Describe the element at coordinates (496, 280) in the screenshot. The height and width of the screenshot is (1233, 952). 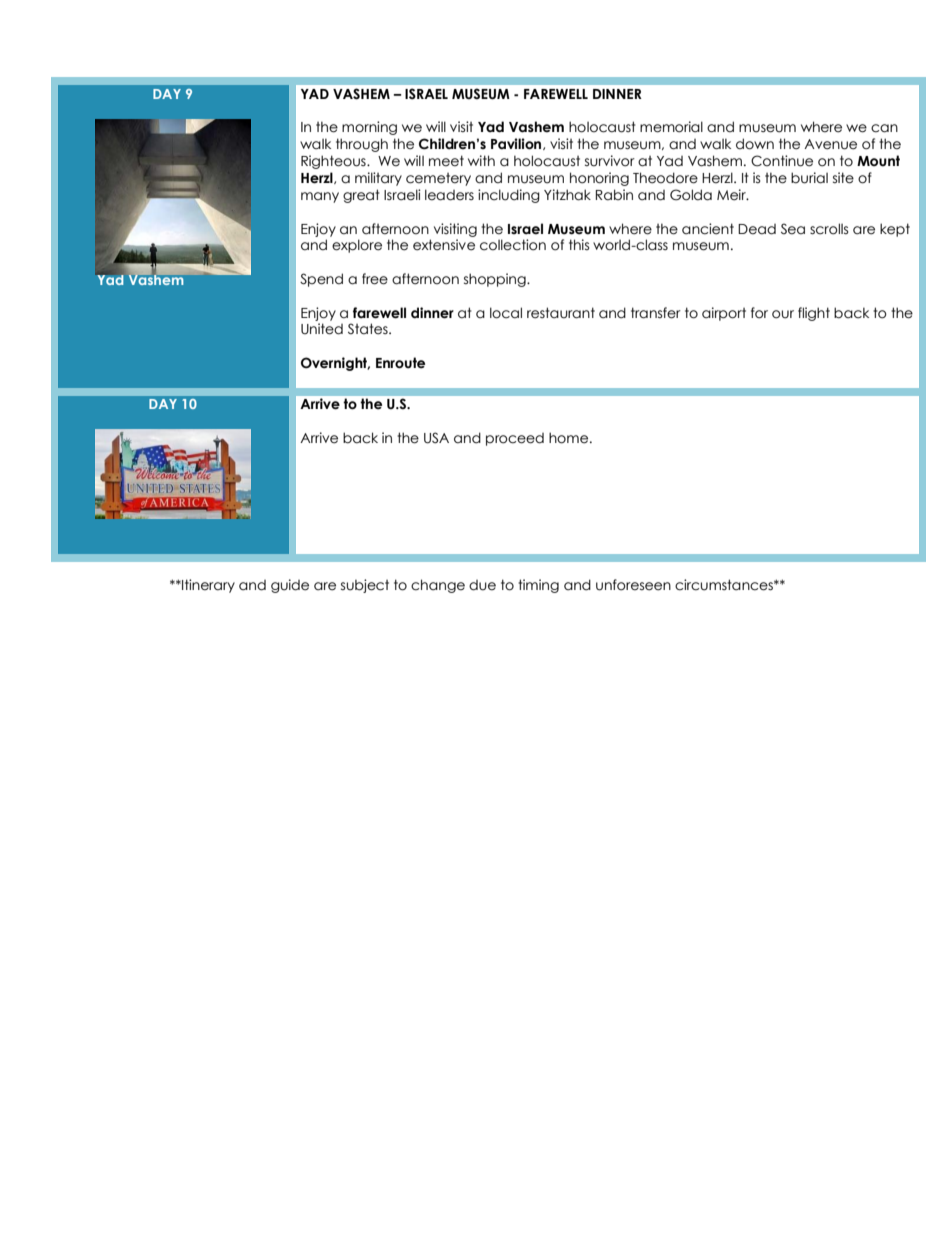
I see `shopping` at that location.
